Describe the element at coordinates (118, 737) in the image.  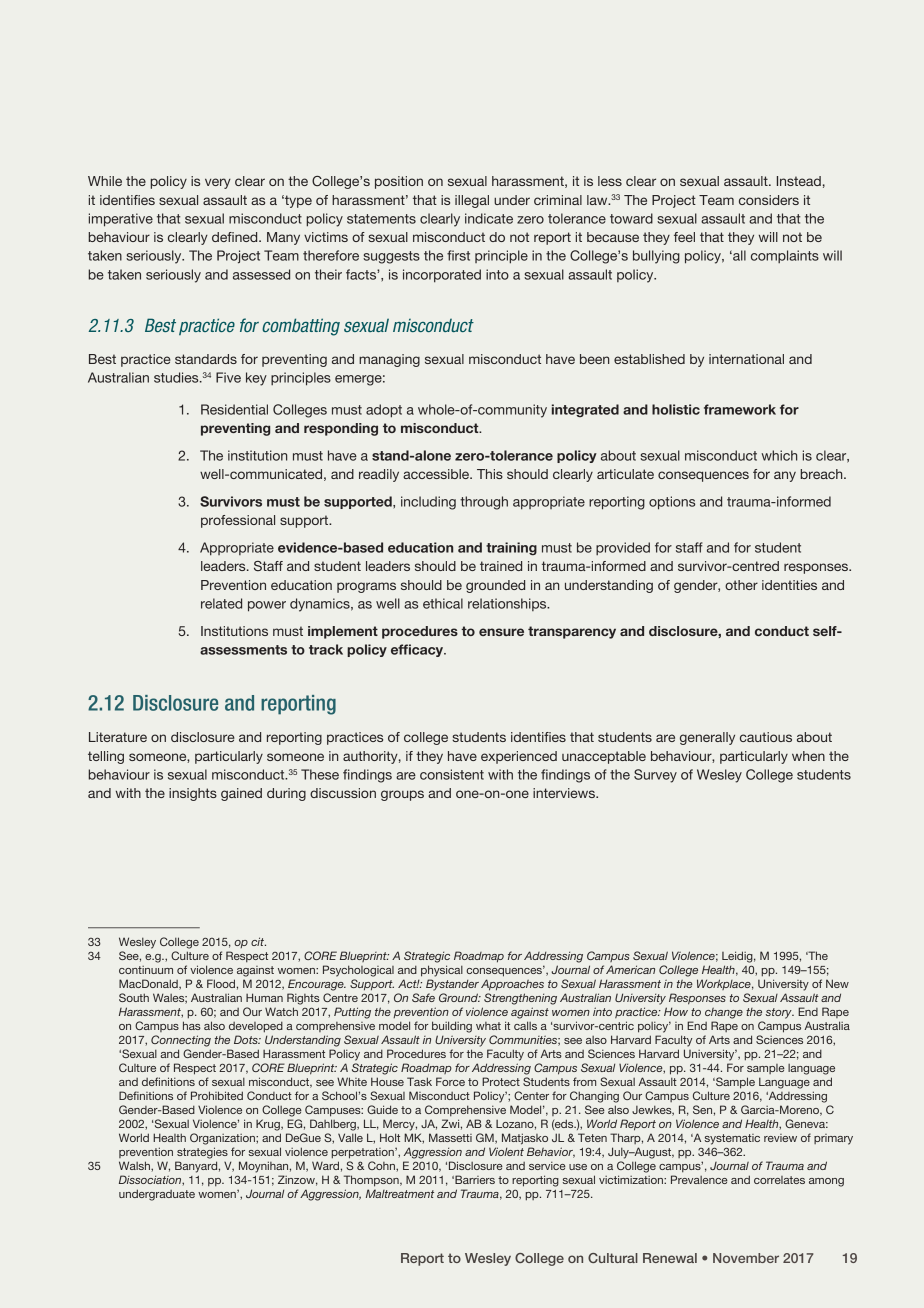
I see `Literature` at that location.
